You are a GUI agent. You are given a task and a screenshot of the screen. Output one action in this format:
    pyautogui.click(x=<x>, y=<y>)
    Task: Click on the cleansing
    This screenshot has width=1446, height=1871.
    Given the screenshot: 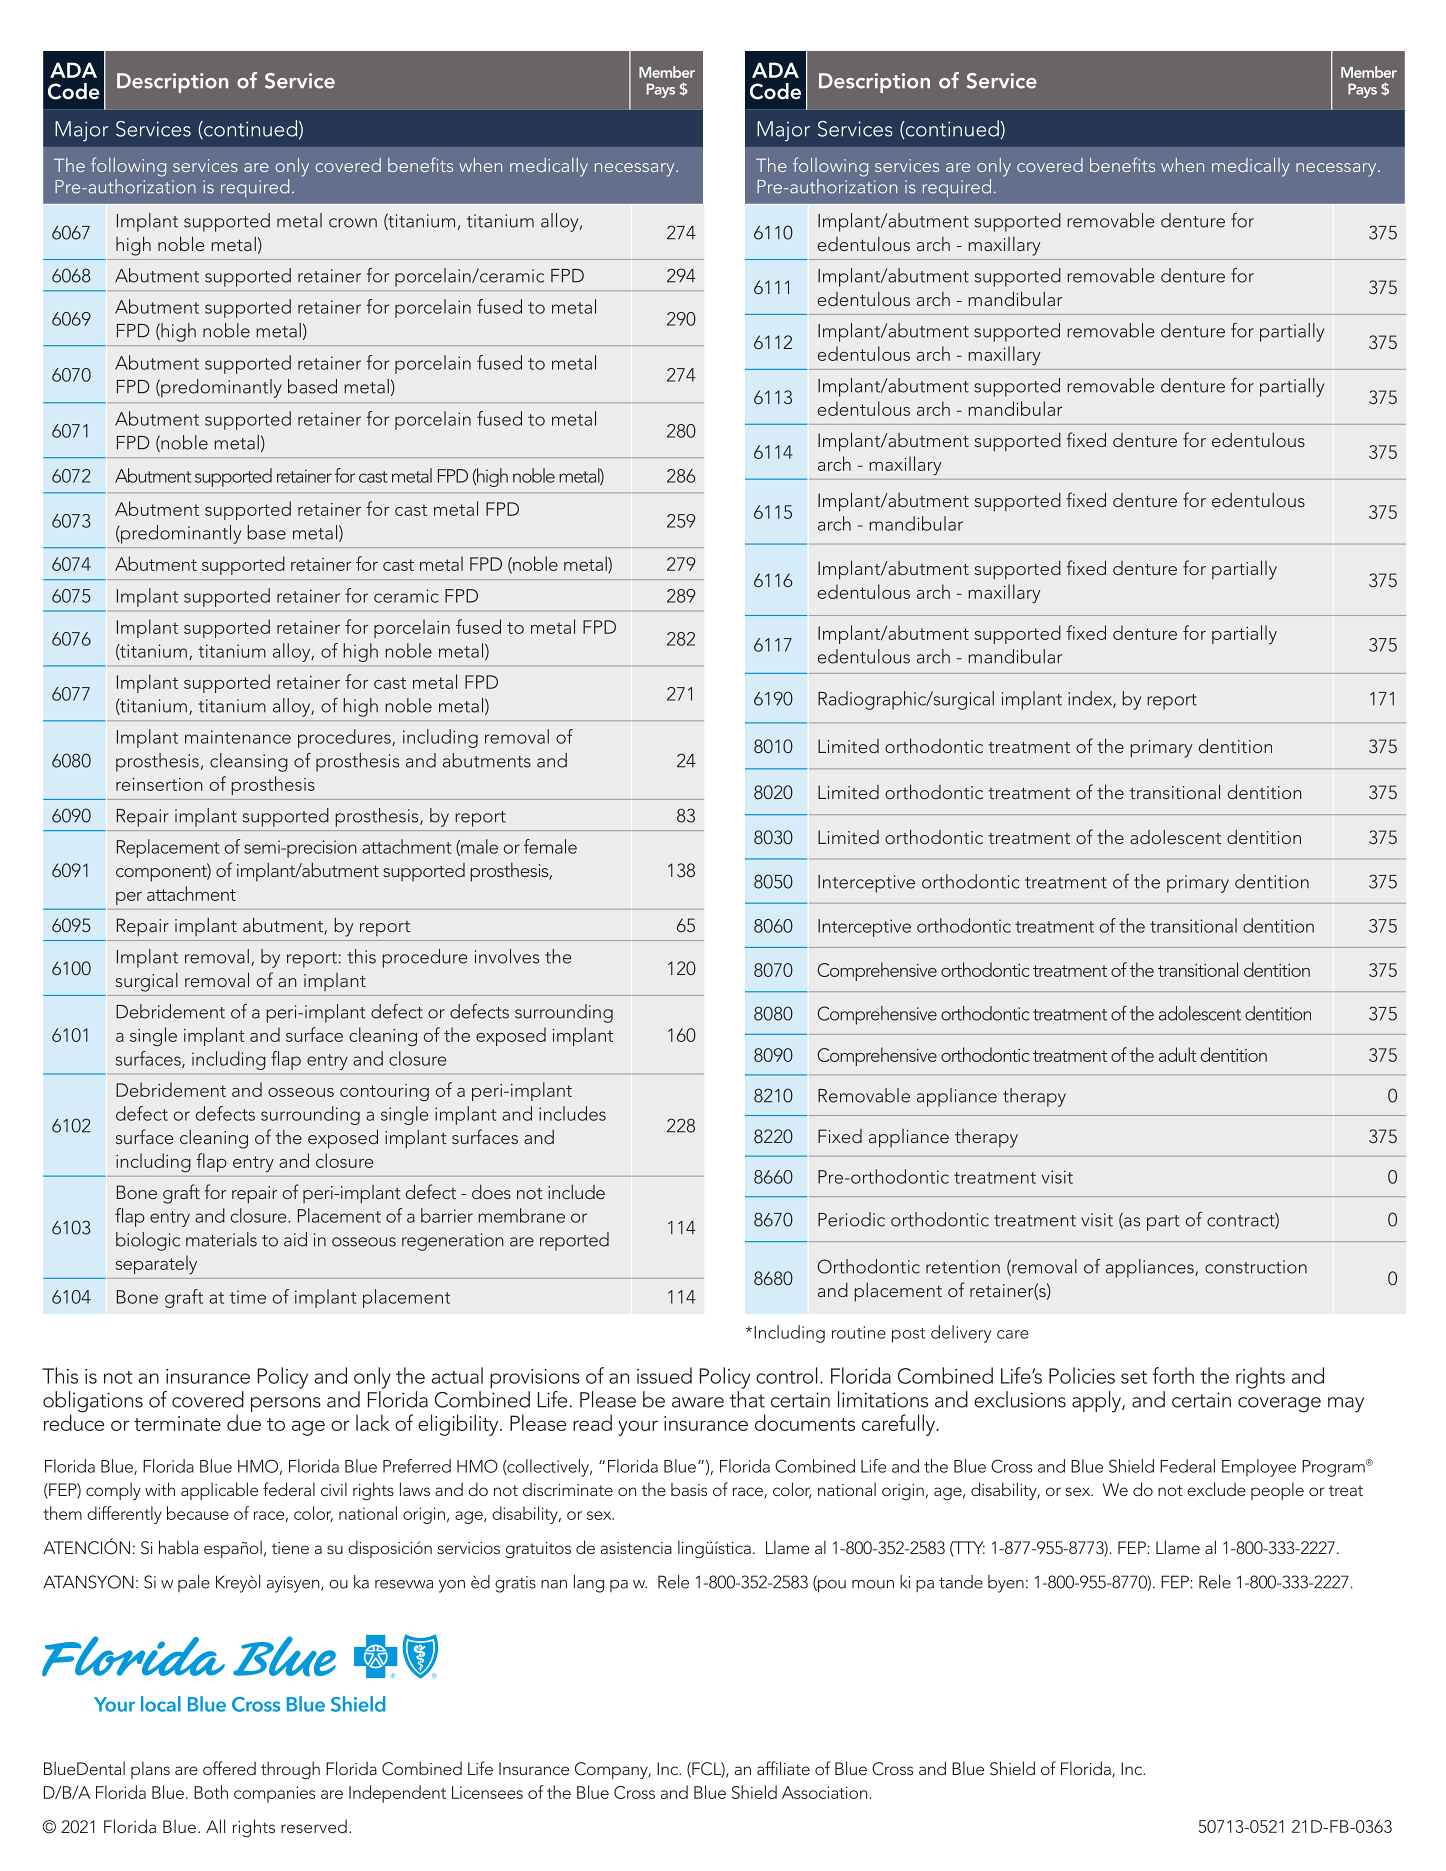 What is the action you would take?
    pyautogui.click(x=249, y=762)
